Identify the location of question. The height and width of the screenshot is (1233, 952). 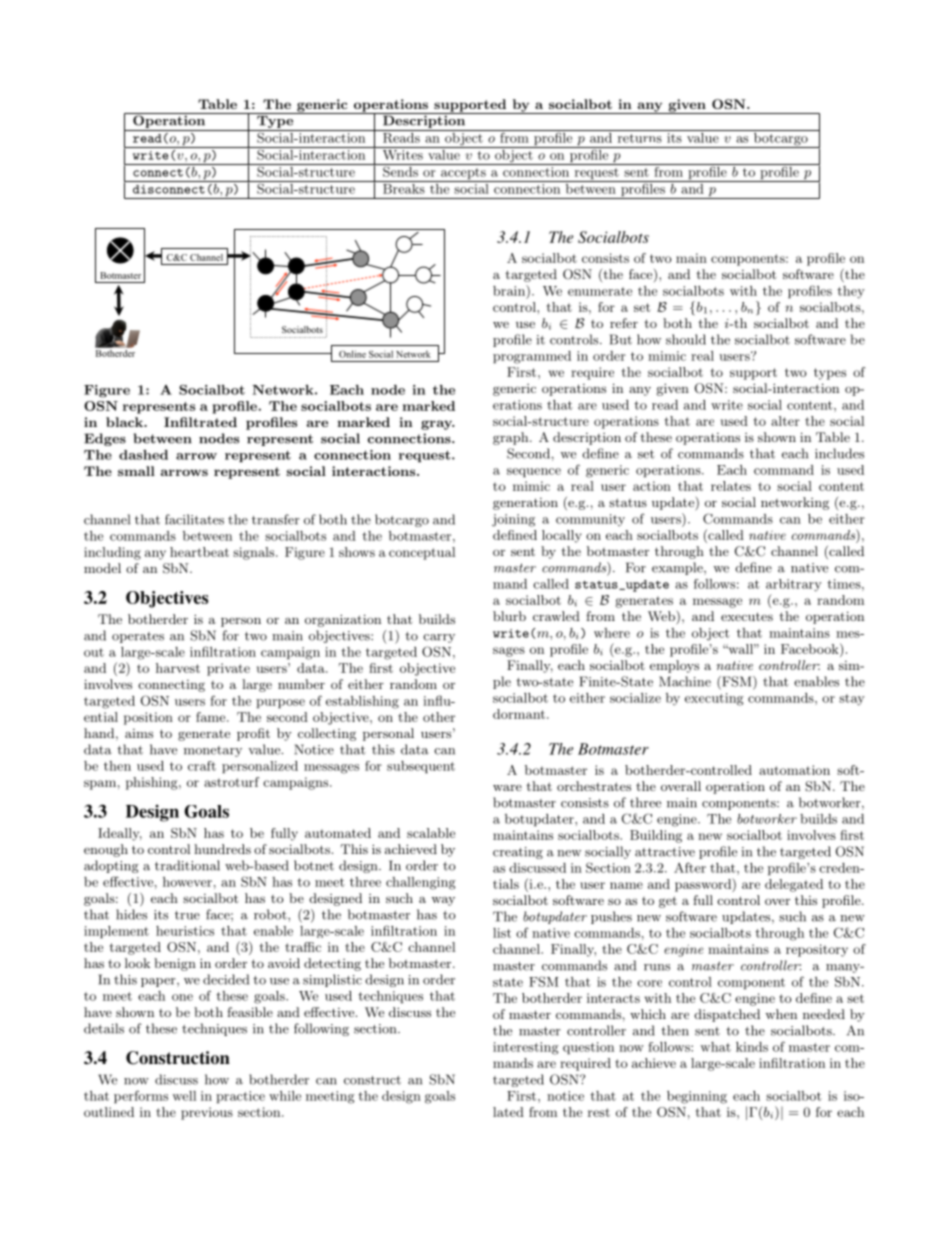
(588, 1048).
